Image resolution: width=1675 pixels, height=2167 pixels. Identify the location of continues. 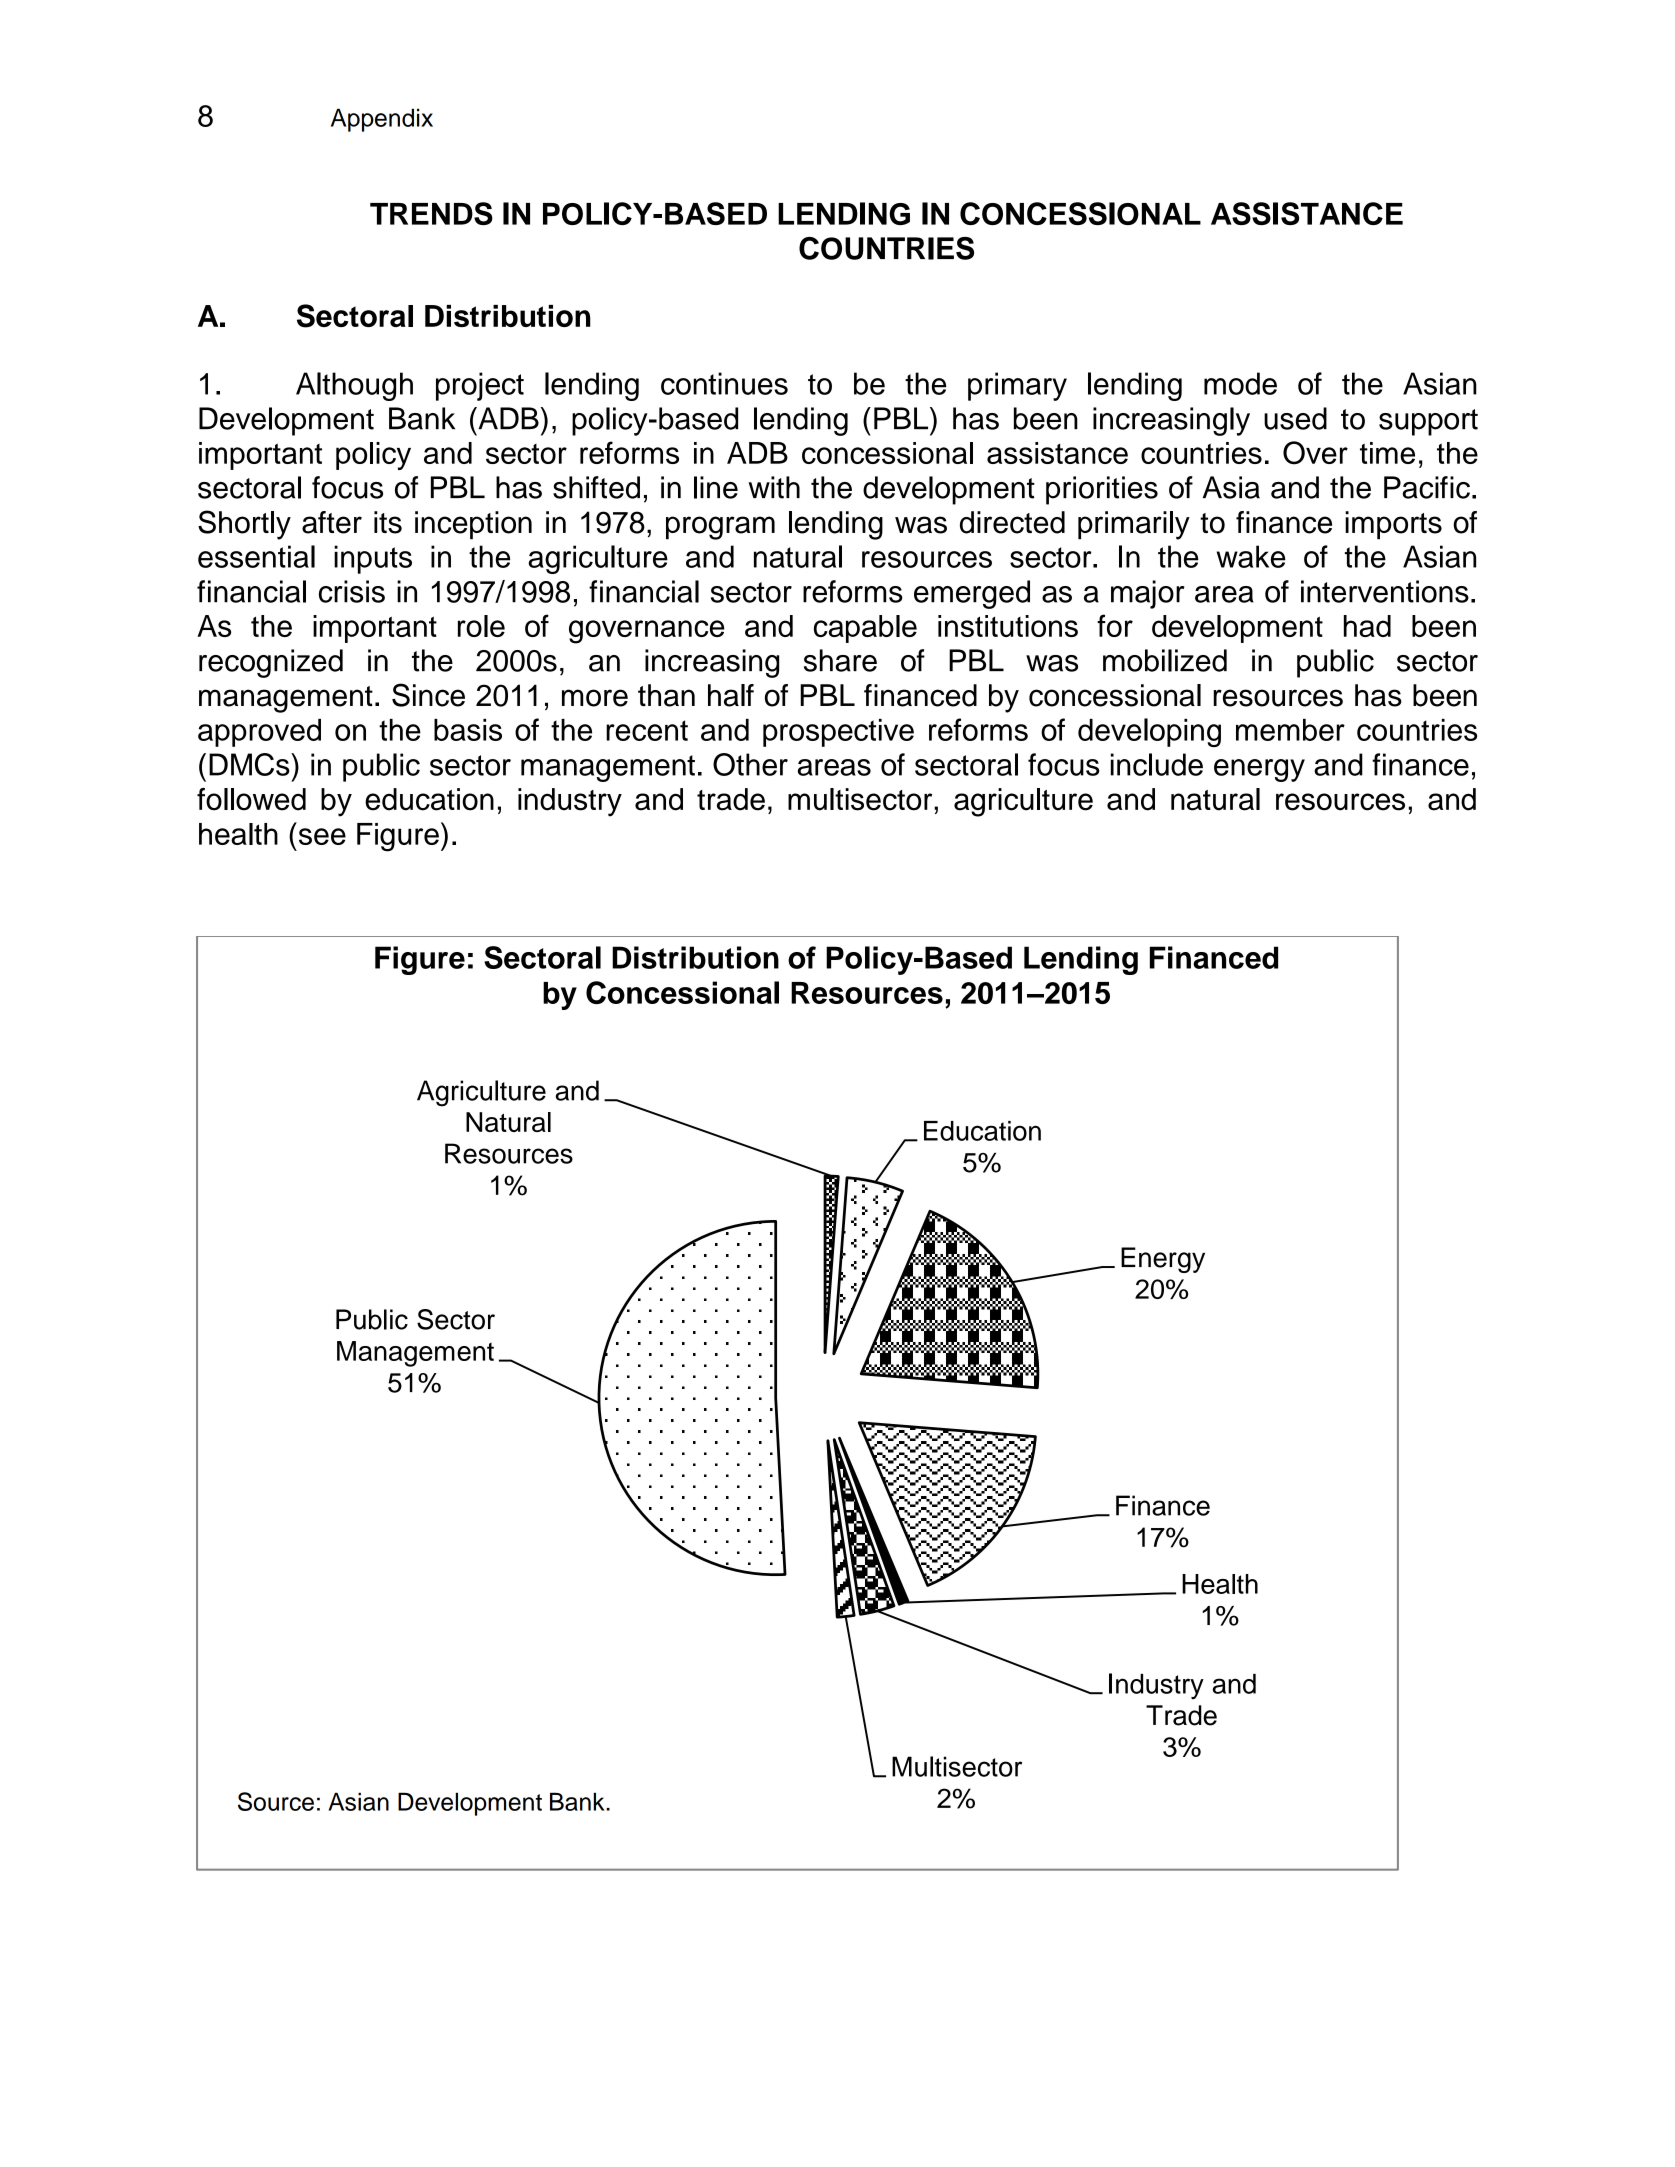
(724, 383).
